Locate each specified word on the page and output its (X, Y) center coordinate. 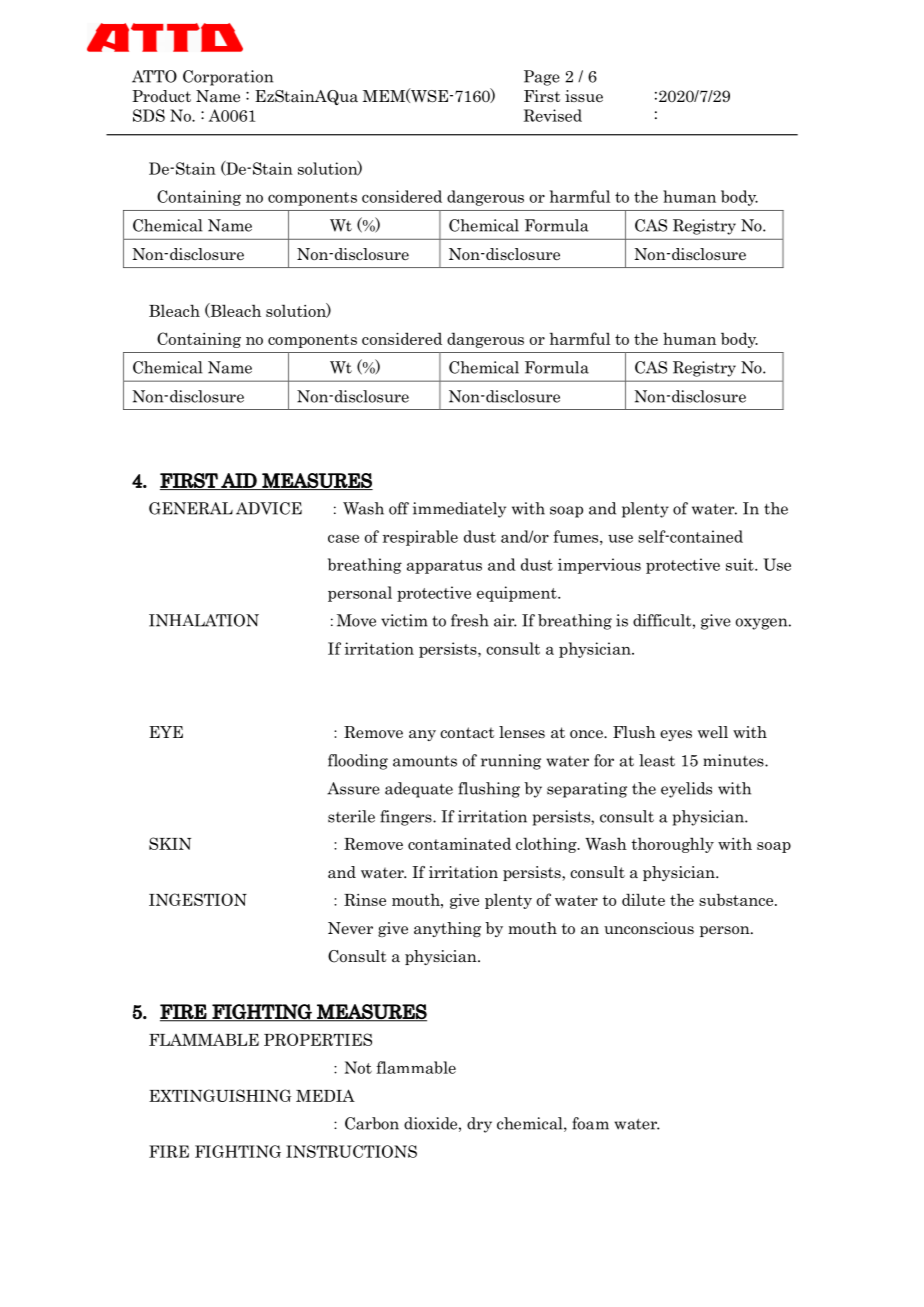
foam (590, 1123)
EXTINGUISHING (220, 1095)
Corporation (228, 78)
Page (542, 78)
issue (584, 96)
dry (479, 1125)
